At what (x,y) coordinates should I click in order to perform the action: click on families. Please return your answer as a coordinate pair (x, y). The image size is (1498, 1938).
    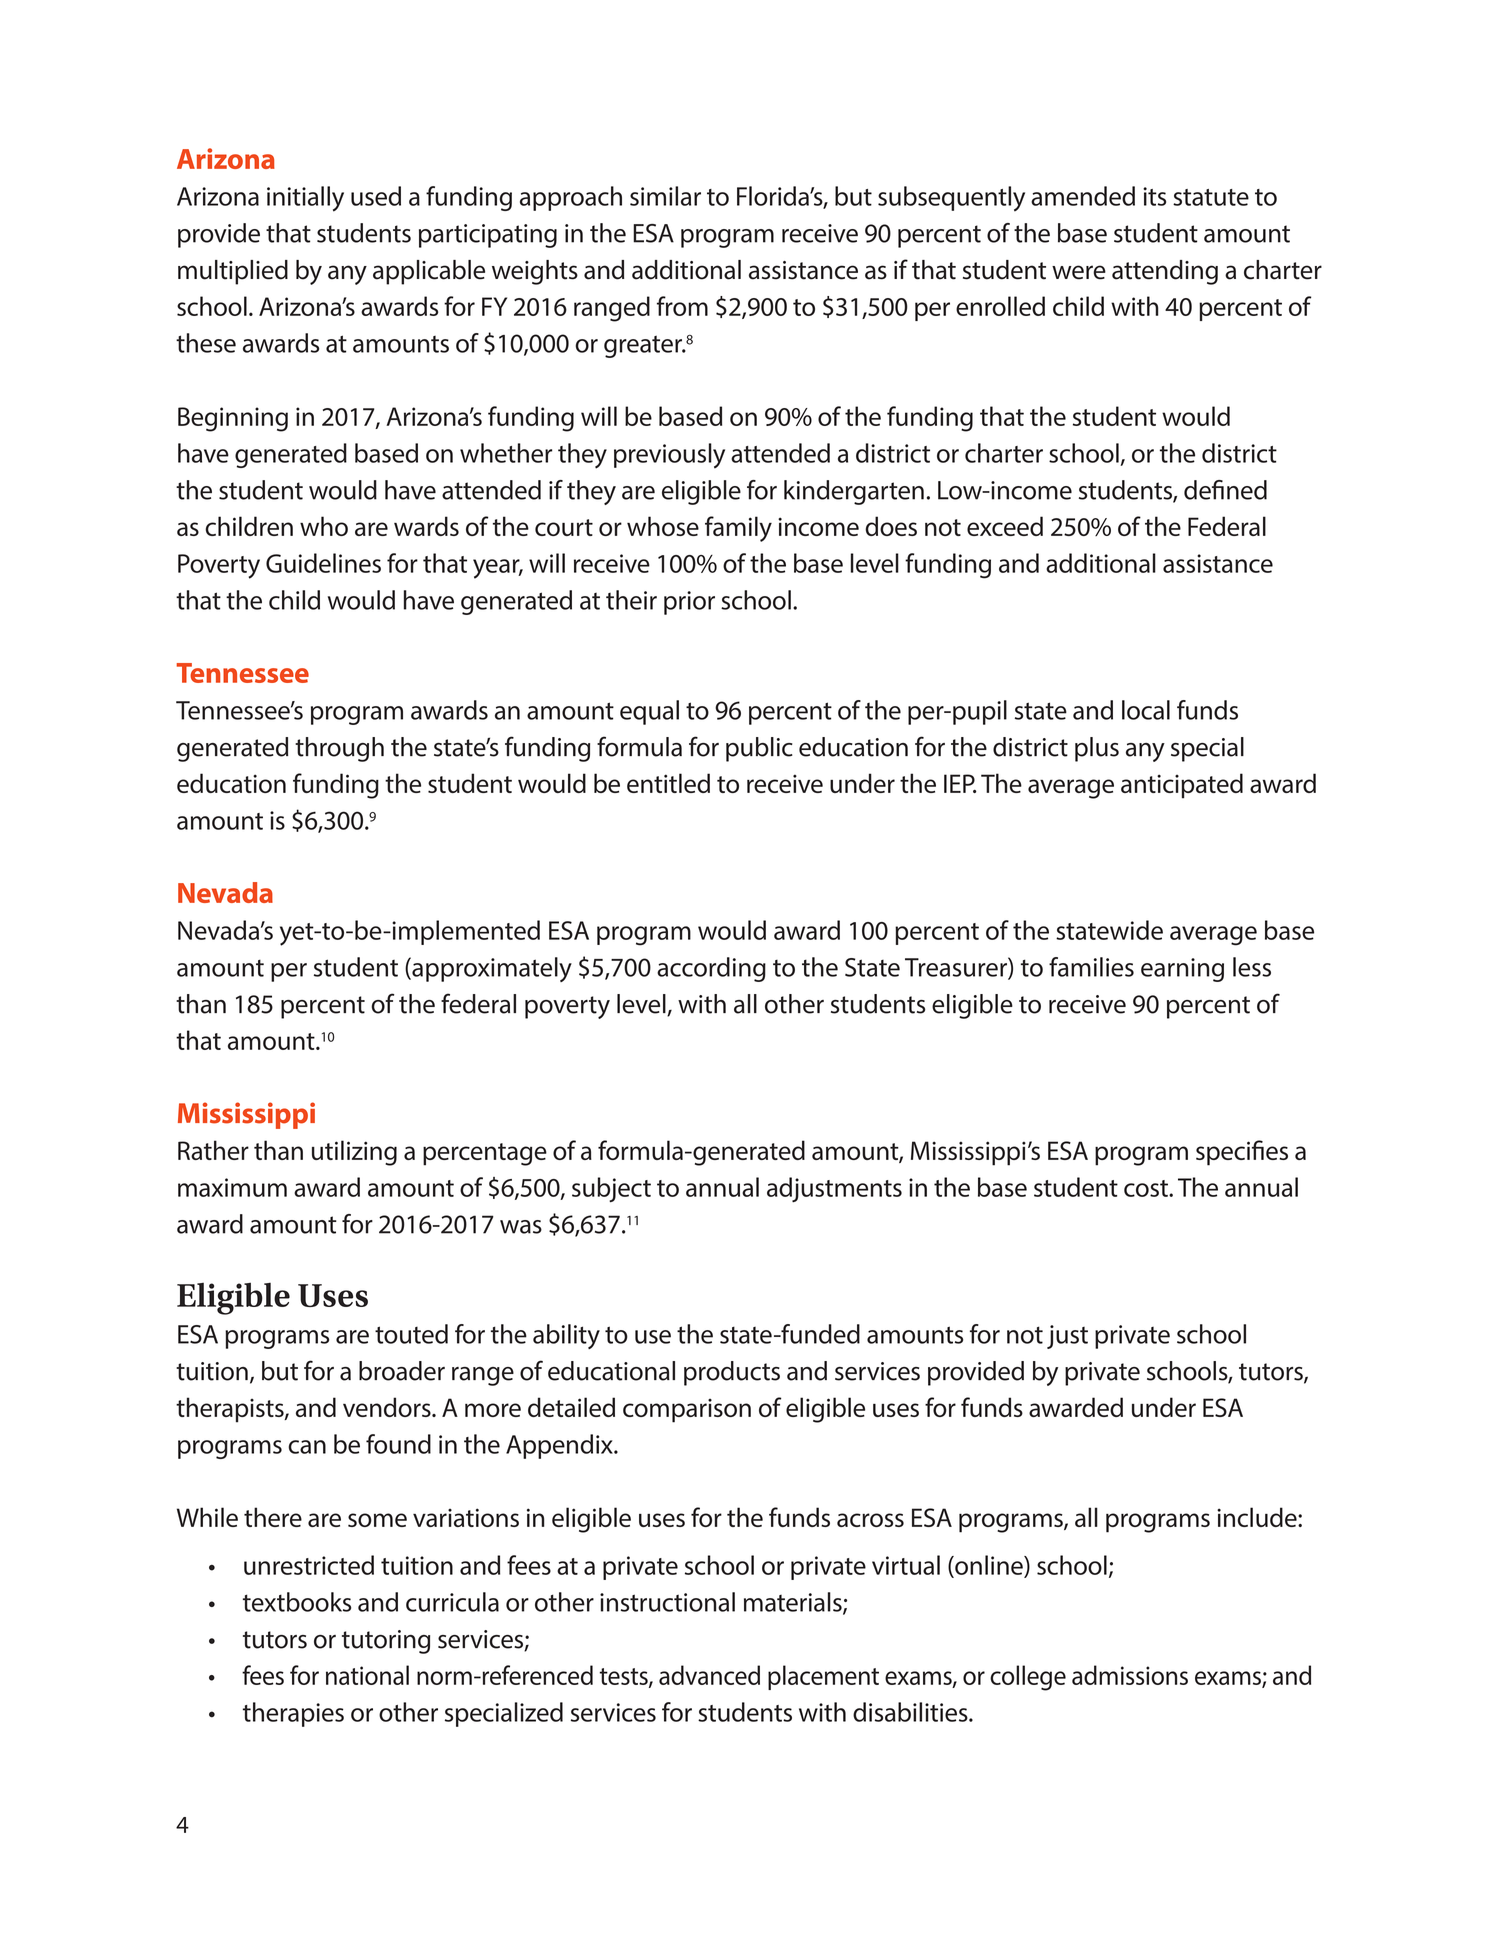
    Looking at the image, I should click on (1091, 967).
